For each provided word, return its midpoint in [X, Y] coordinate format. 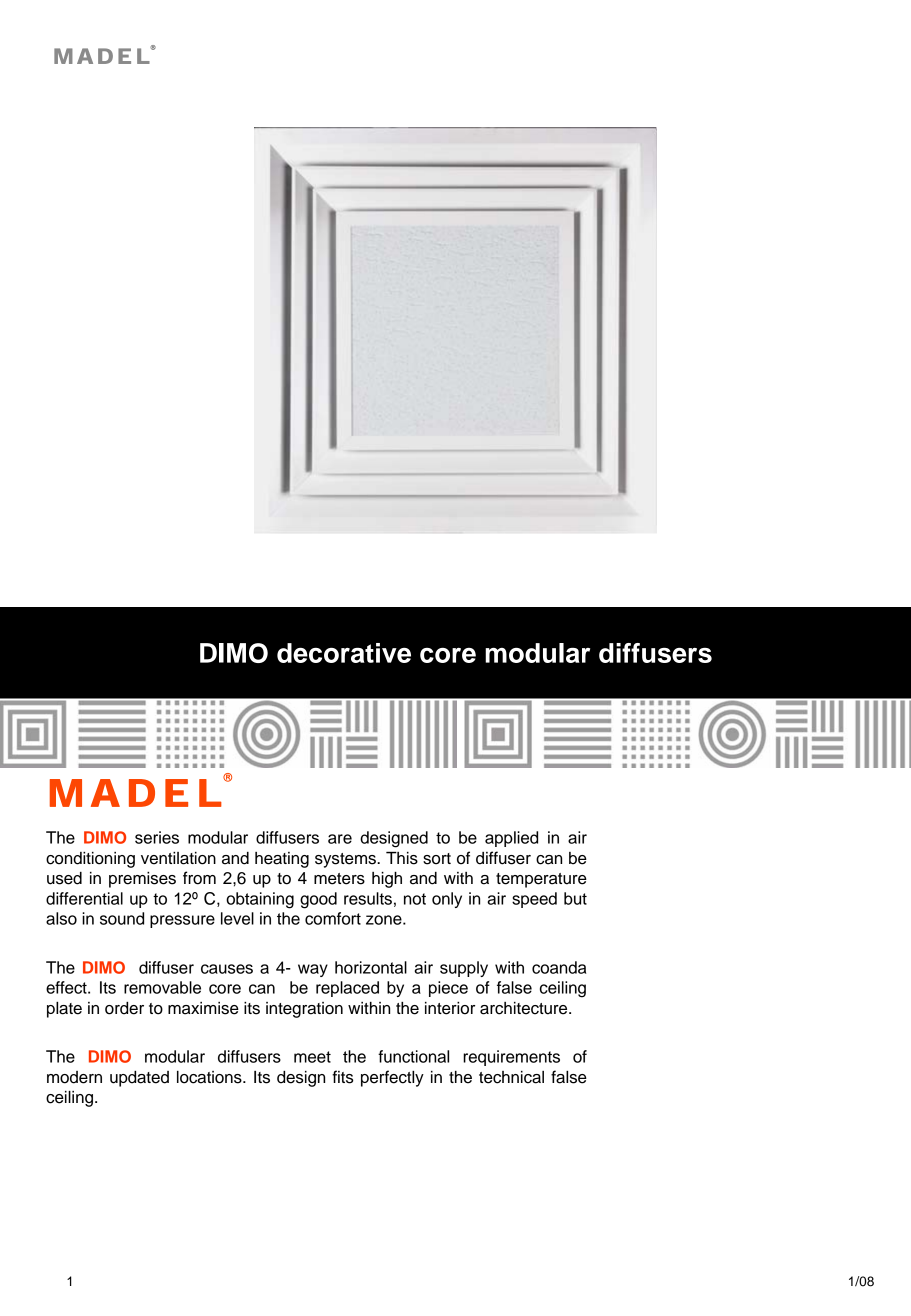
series [157, 837]
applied [511, 839]
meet [312, 1057]
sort [437, 859]
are [340, 839]
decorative [344, 653]
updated [139, 1079]
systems [346, 860]
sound [122, 918]
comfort [333, 918]
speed [534, 900]
